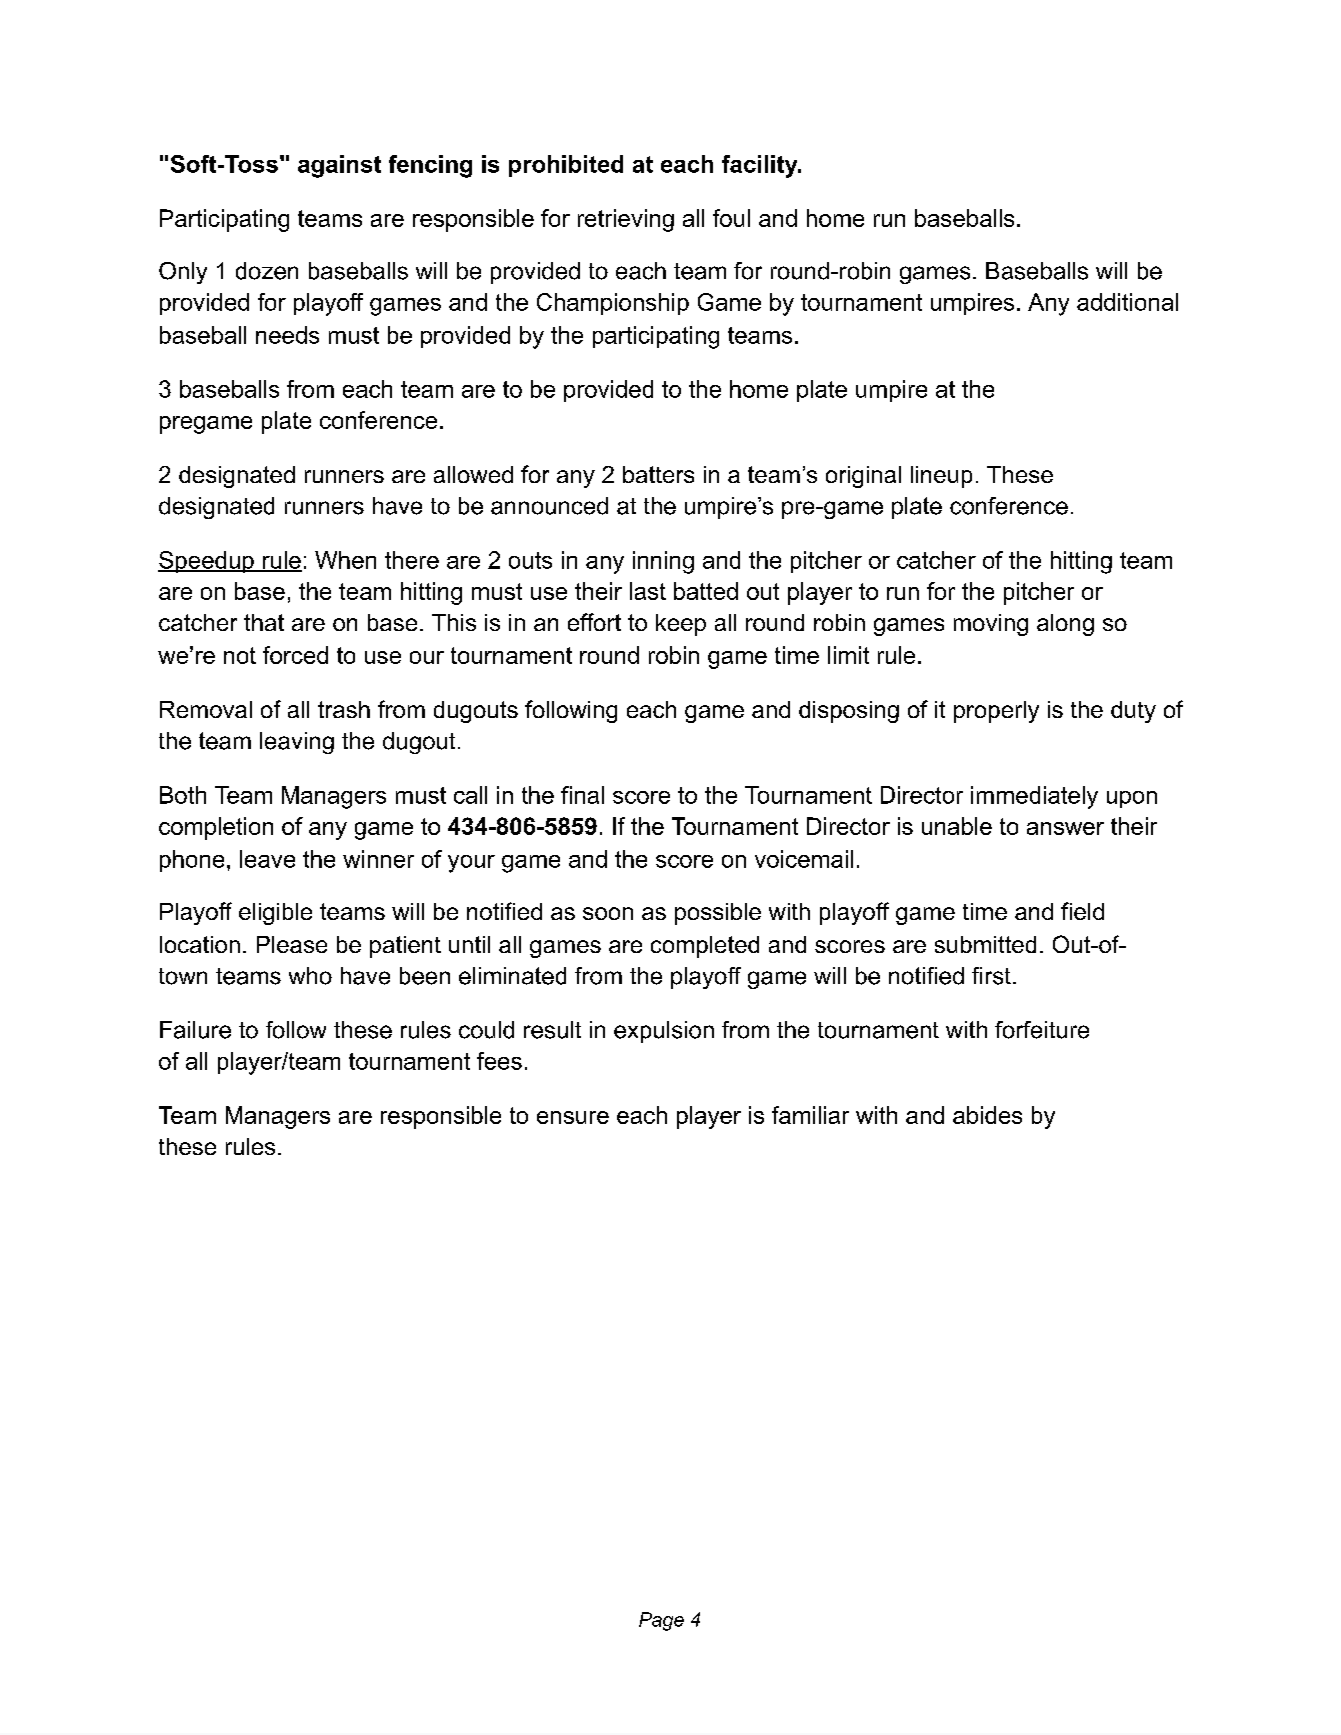 The height and width of the screenshot is (1735, 1341). I want to click on answer, so click(1065, 828).
